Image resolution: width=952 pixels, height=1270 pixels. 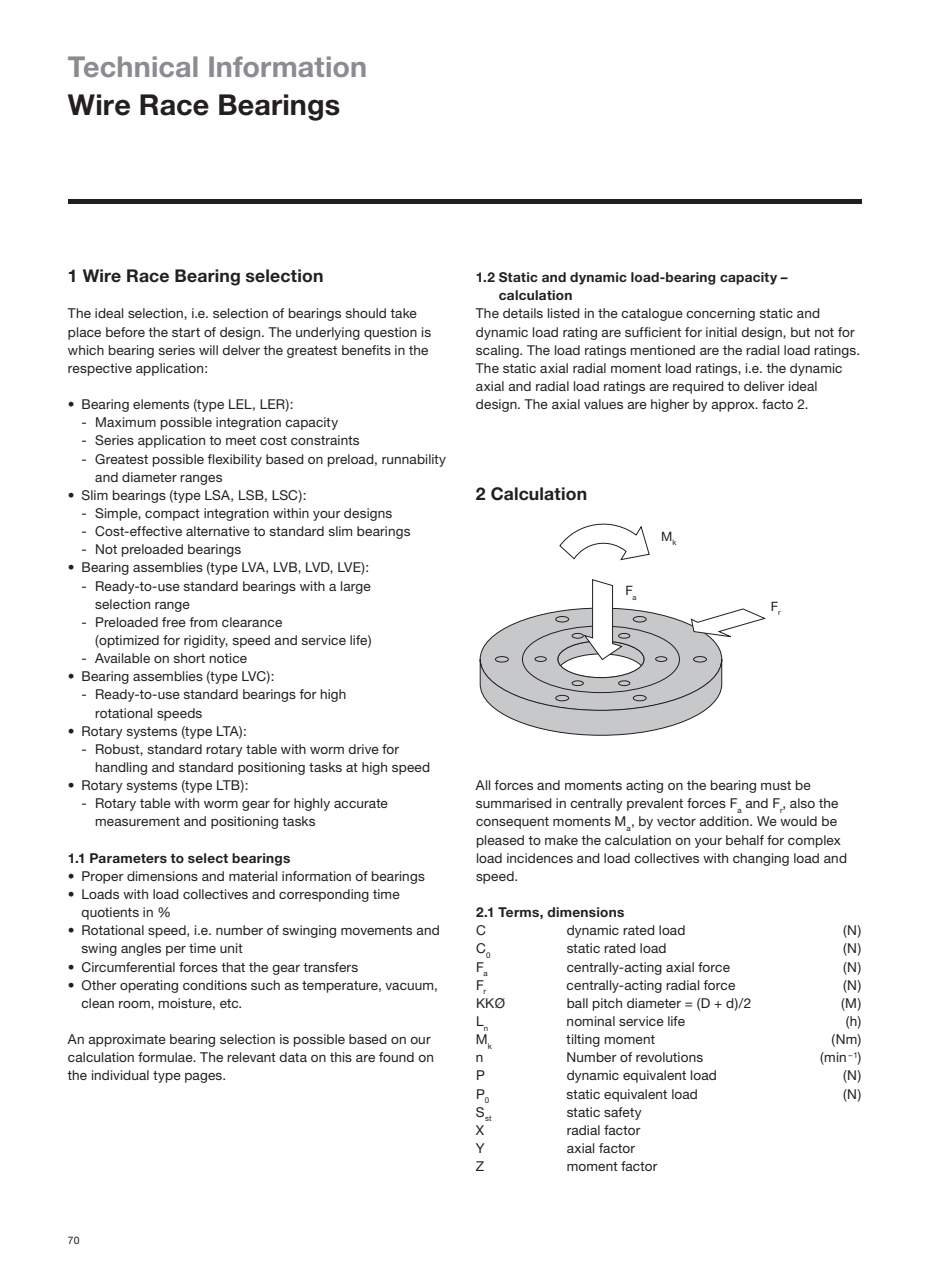 What do you see at coordinates (363, 749) in the screenshot?
I see `drive` at bounding box center [363, 749].
